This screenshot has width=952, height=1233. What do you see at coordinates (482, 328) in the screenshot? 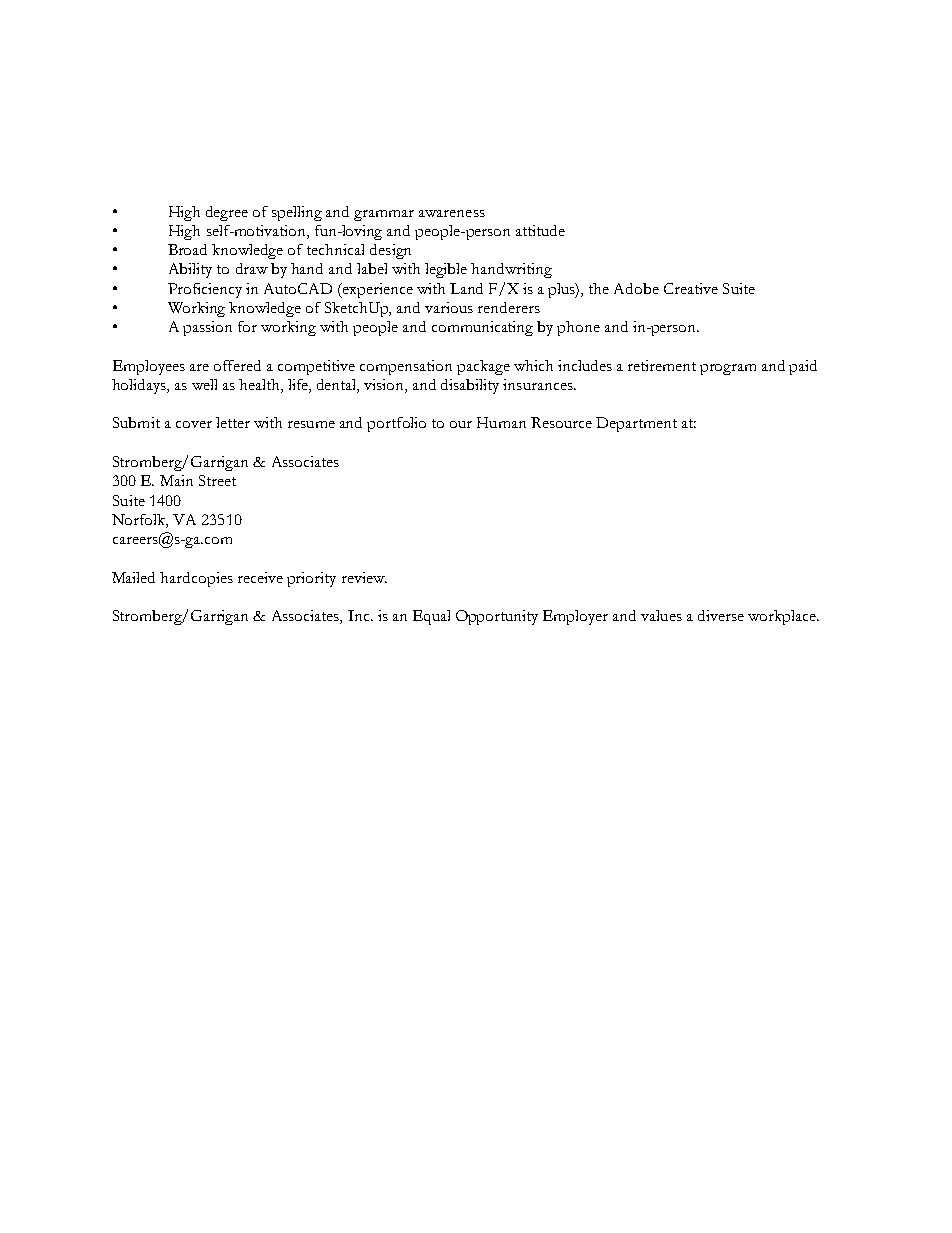
I see `communicating` at bounding box center [482, 328].
